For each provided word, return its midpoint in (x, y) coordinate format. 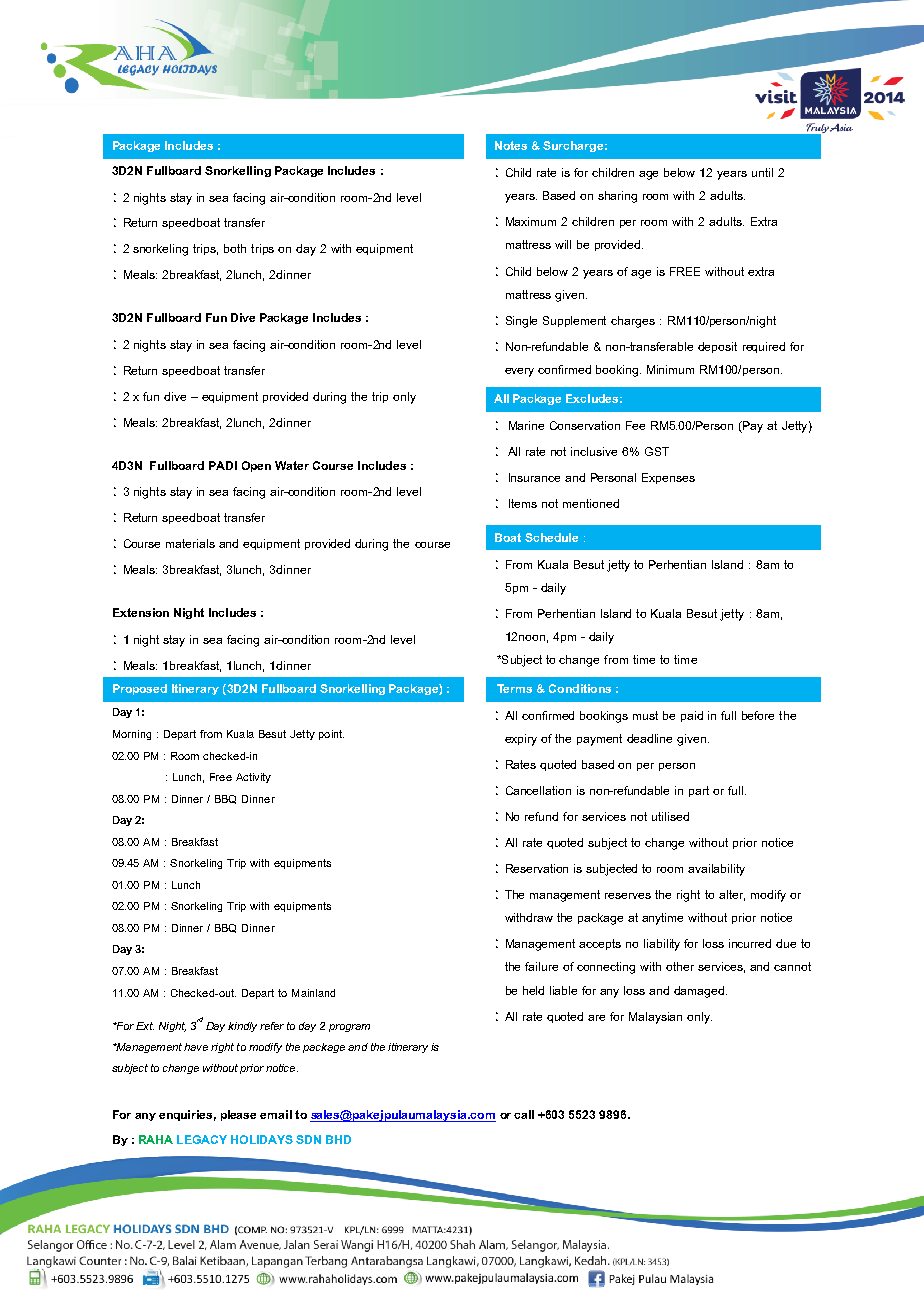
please (238, 1115)
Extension (141, 612)
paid (692, 716)
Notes (511, 145)
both (235, 248)
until (762, 172)
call (524, 1114)
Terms (514, 688)
